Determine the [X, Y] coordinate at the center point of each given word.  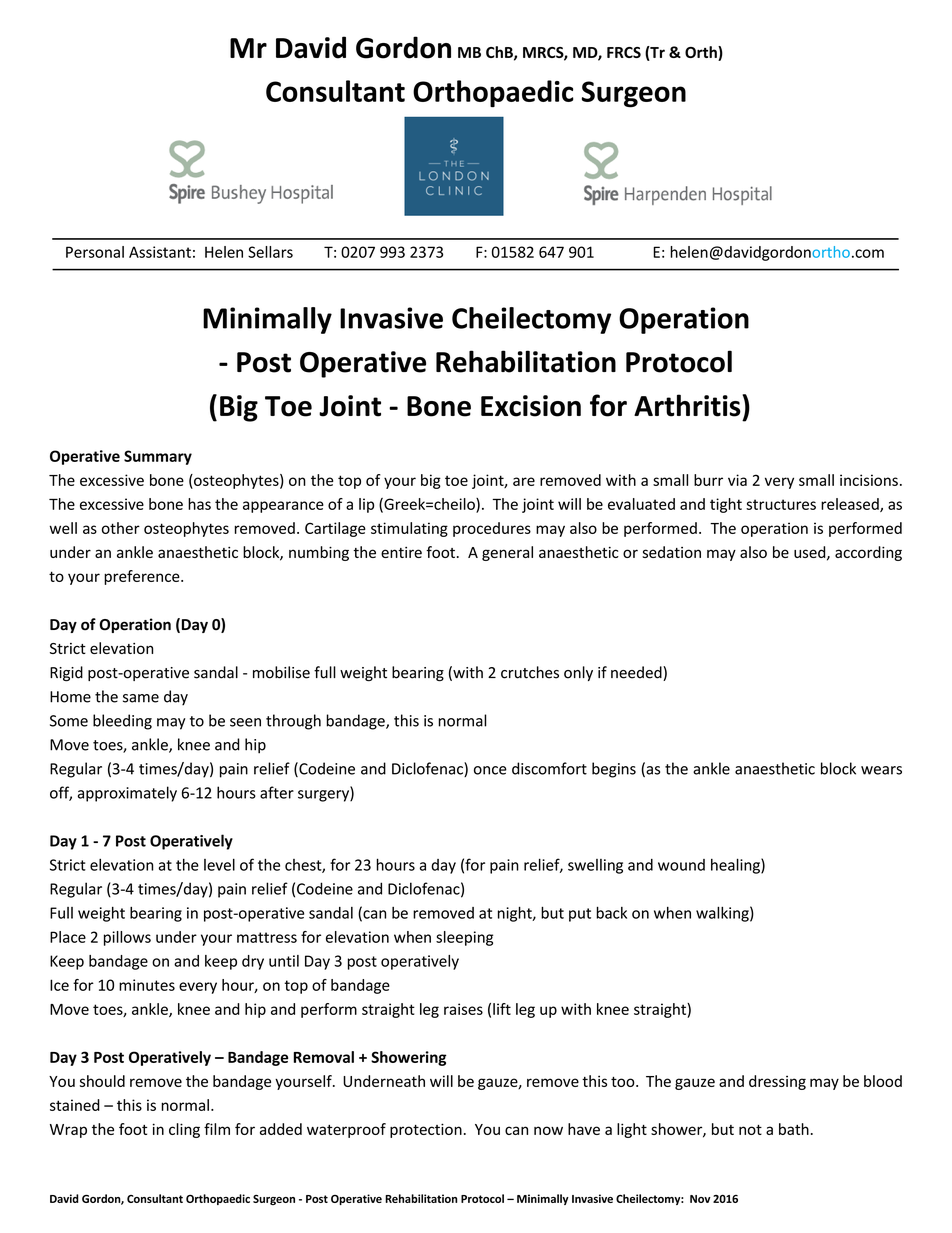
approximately [127, 794]
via [737, 480]
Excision [531, 406]
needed [637, 673]
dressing [777, 1082]
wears [881, 770]
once [490, 770]
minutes [147, 985]
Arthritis [687, 405]
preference [143, 577]
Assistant [160, 252]
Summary [158, 457]
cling [184, 1130]
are [524, 481]
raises [463, 1009]
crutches [530, 672]
